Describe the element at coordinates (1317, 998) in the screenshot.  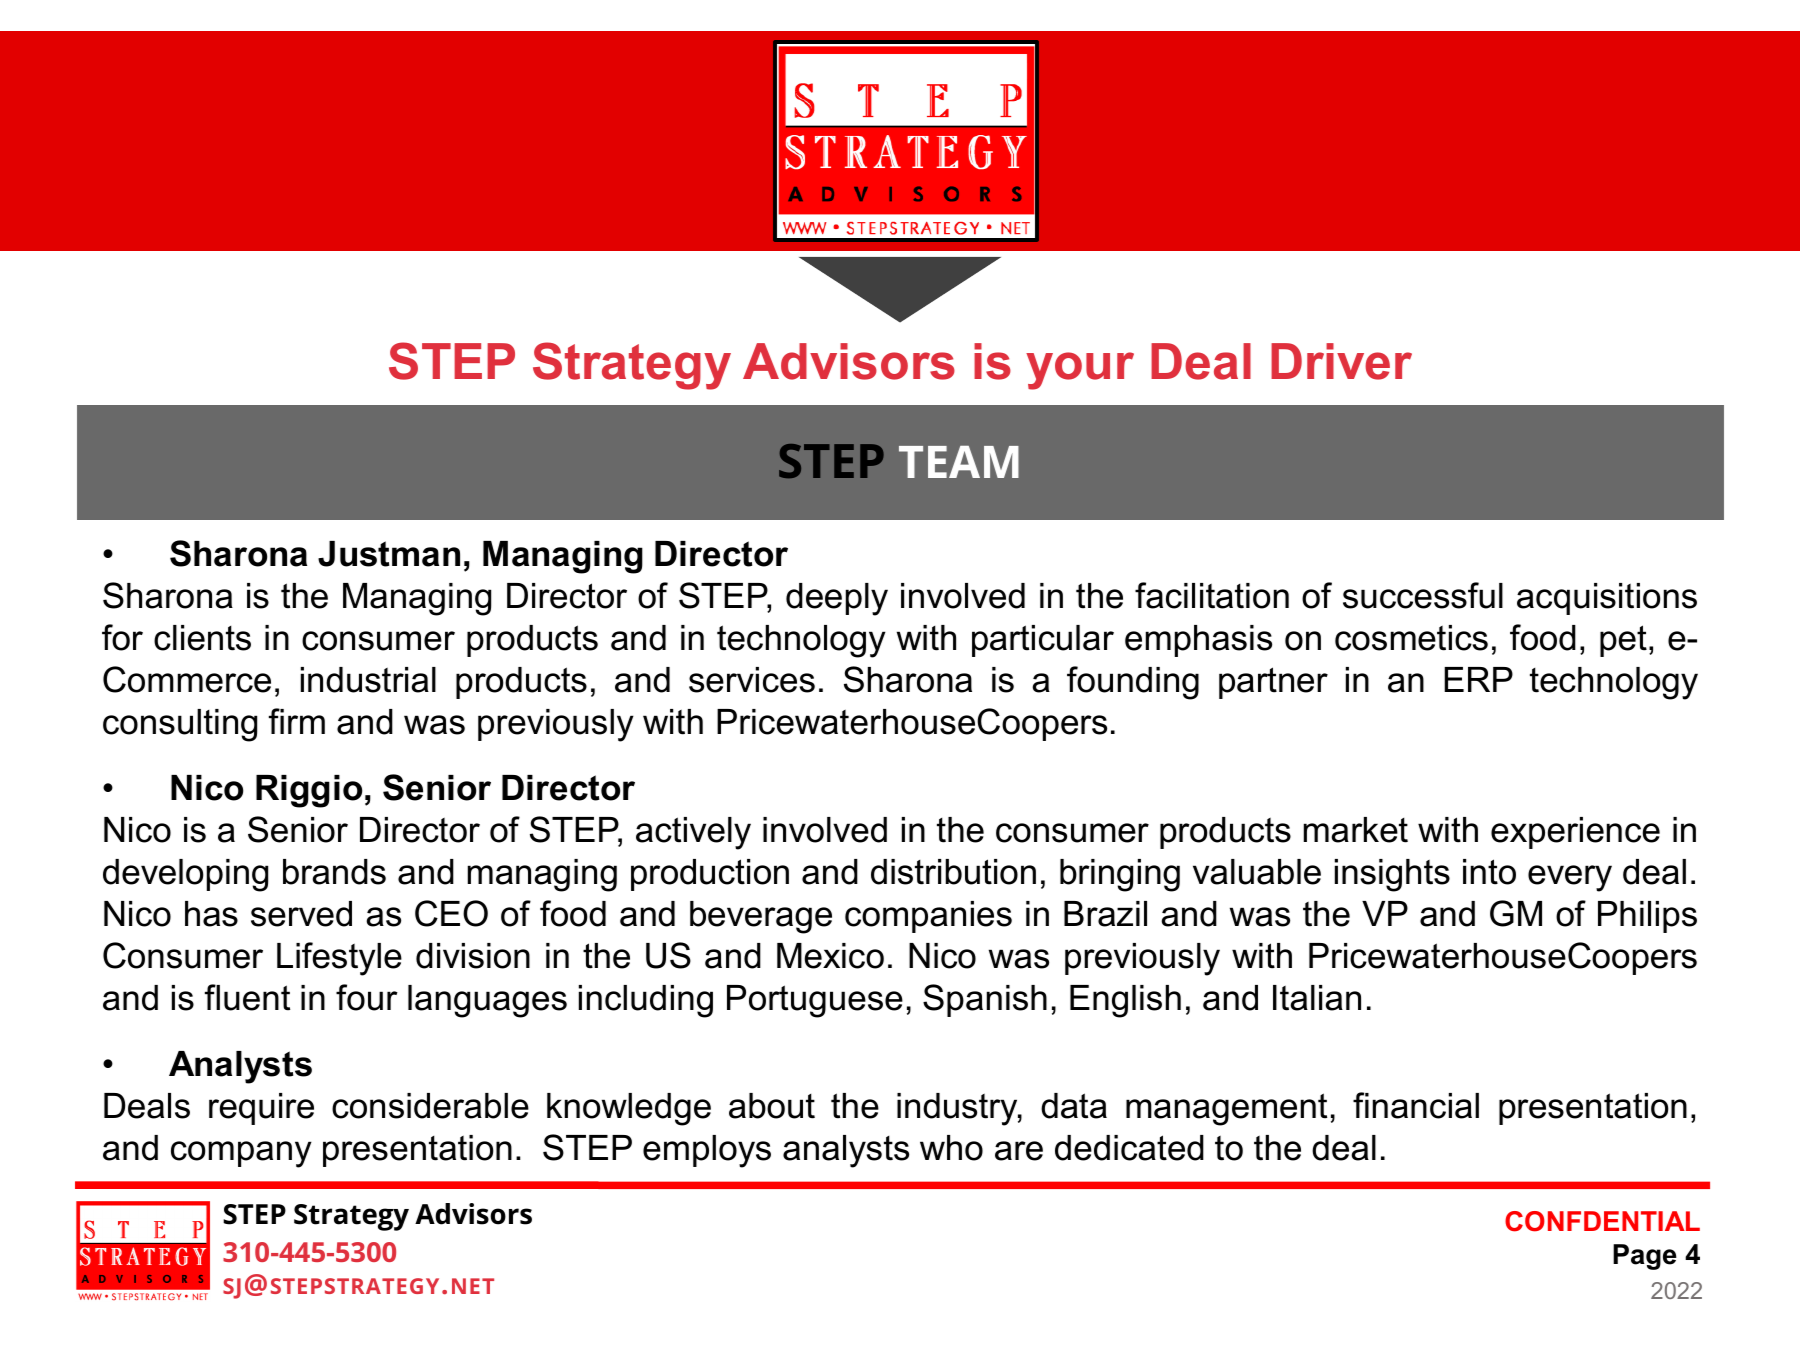
I see `Italian` at that location.
